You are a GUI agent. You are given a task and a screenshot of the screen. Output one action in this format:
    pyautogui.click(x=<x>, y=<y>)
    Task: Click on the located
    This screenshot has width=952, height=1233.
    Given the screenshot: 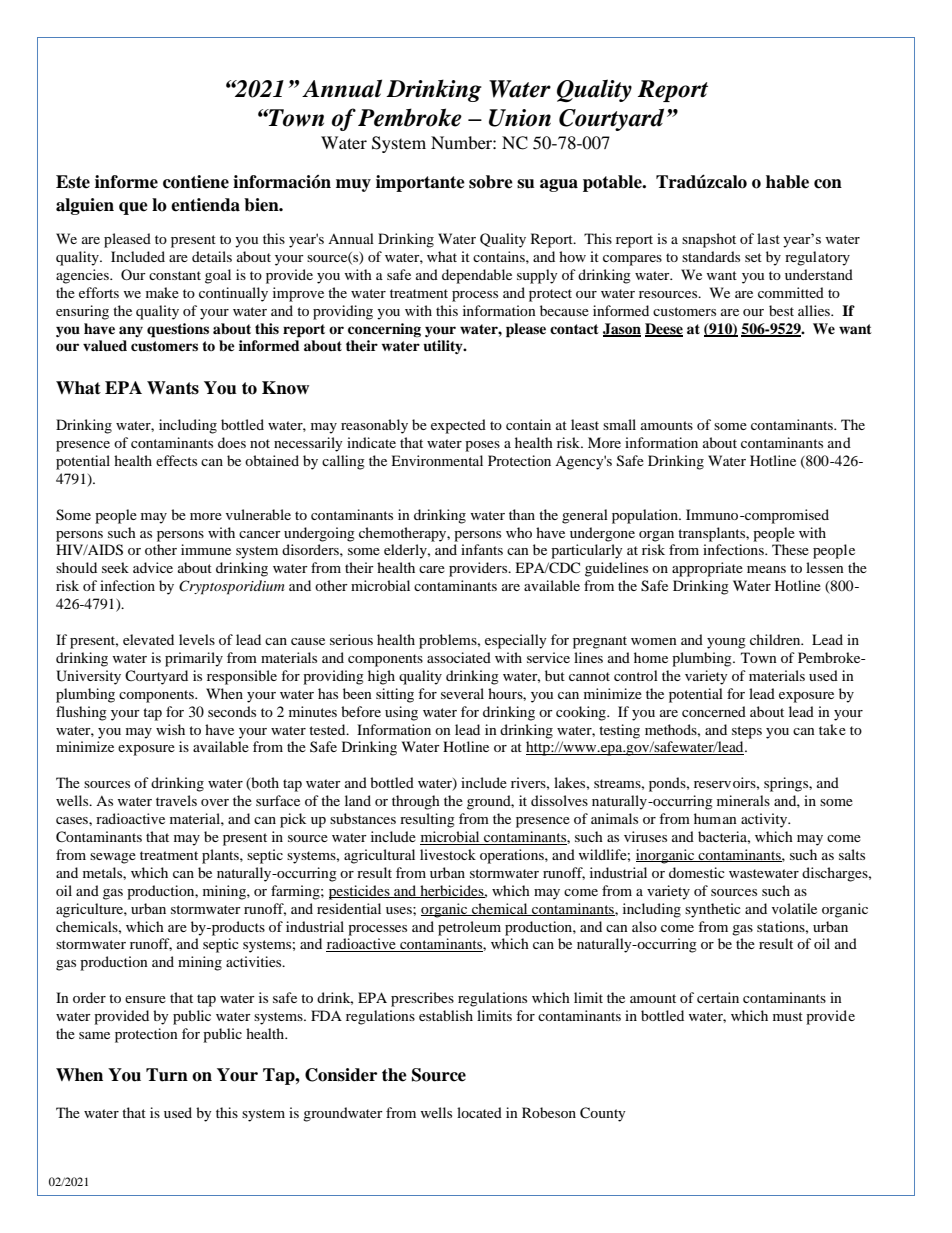 What is the action you would take?
    pyautogui.click(x=479, y=1112)
